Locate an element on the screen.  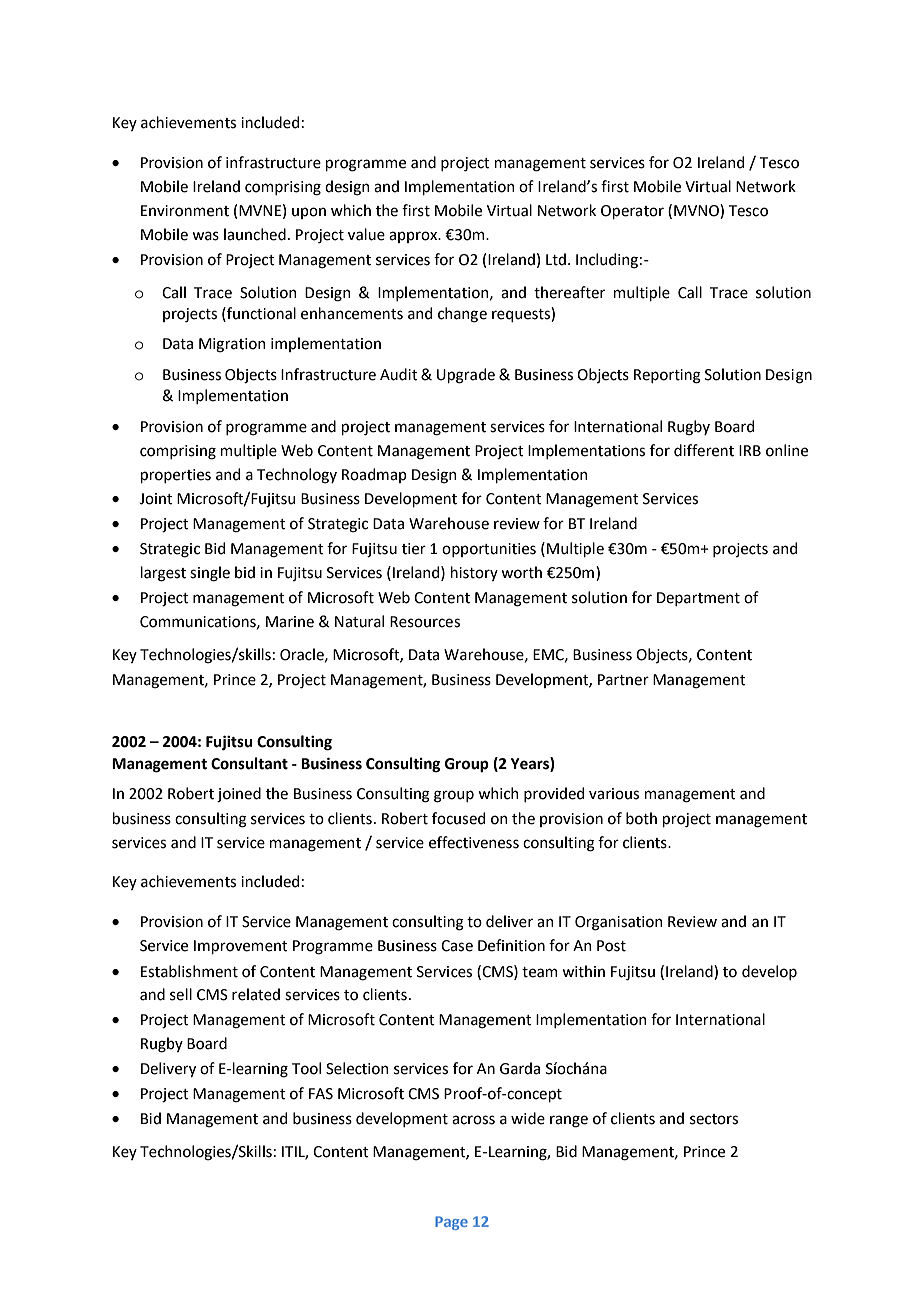
provided is located at coordinates (554, 794).
